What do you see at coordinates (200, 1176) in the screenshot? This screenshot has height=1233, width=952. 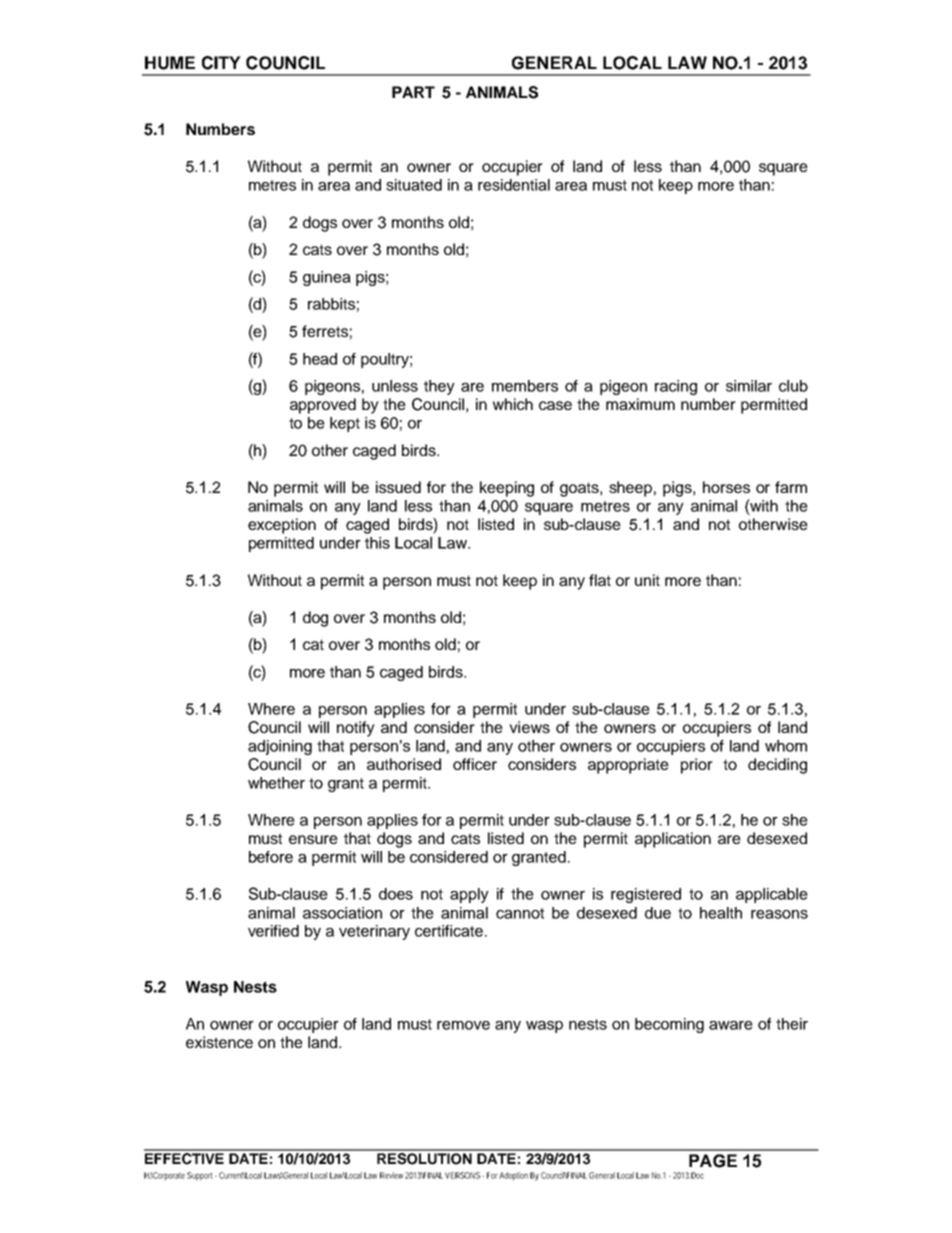 I see `Support` at bounding box center [200, 1176].
